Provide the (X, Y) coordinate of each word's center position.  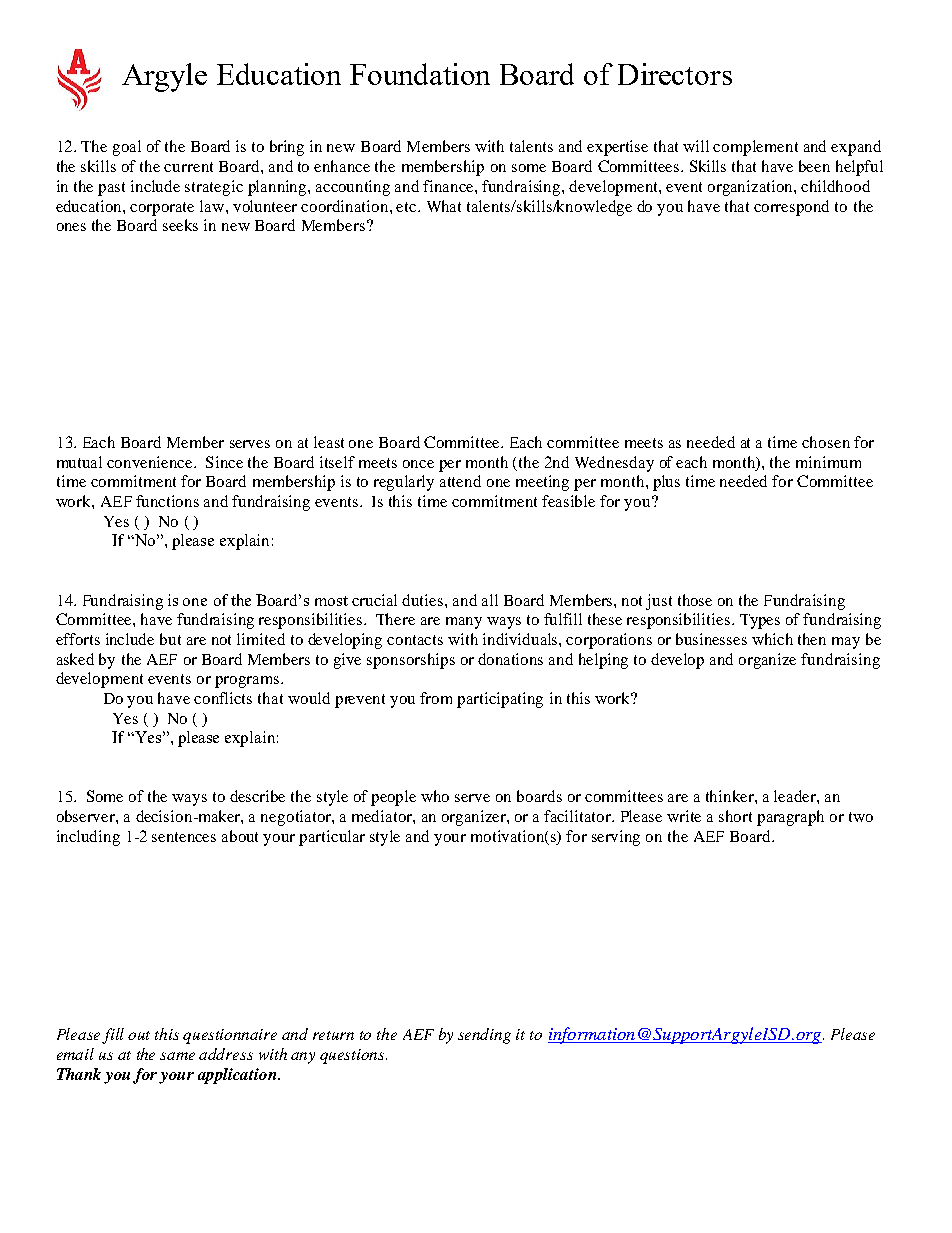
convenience (151, 462)
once (418, 464)
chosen (826, 442)
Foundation (420, 74)
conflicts (223, 698)
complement (755, 148)
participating (500, 700)
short (735, 816)
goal (127, 148)
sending (484, 1036)
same (177, 1056)
